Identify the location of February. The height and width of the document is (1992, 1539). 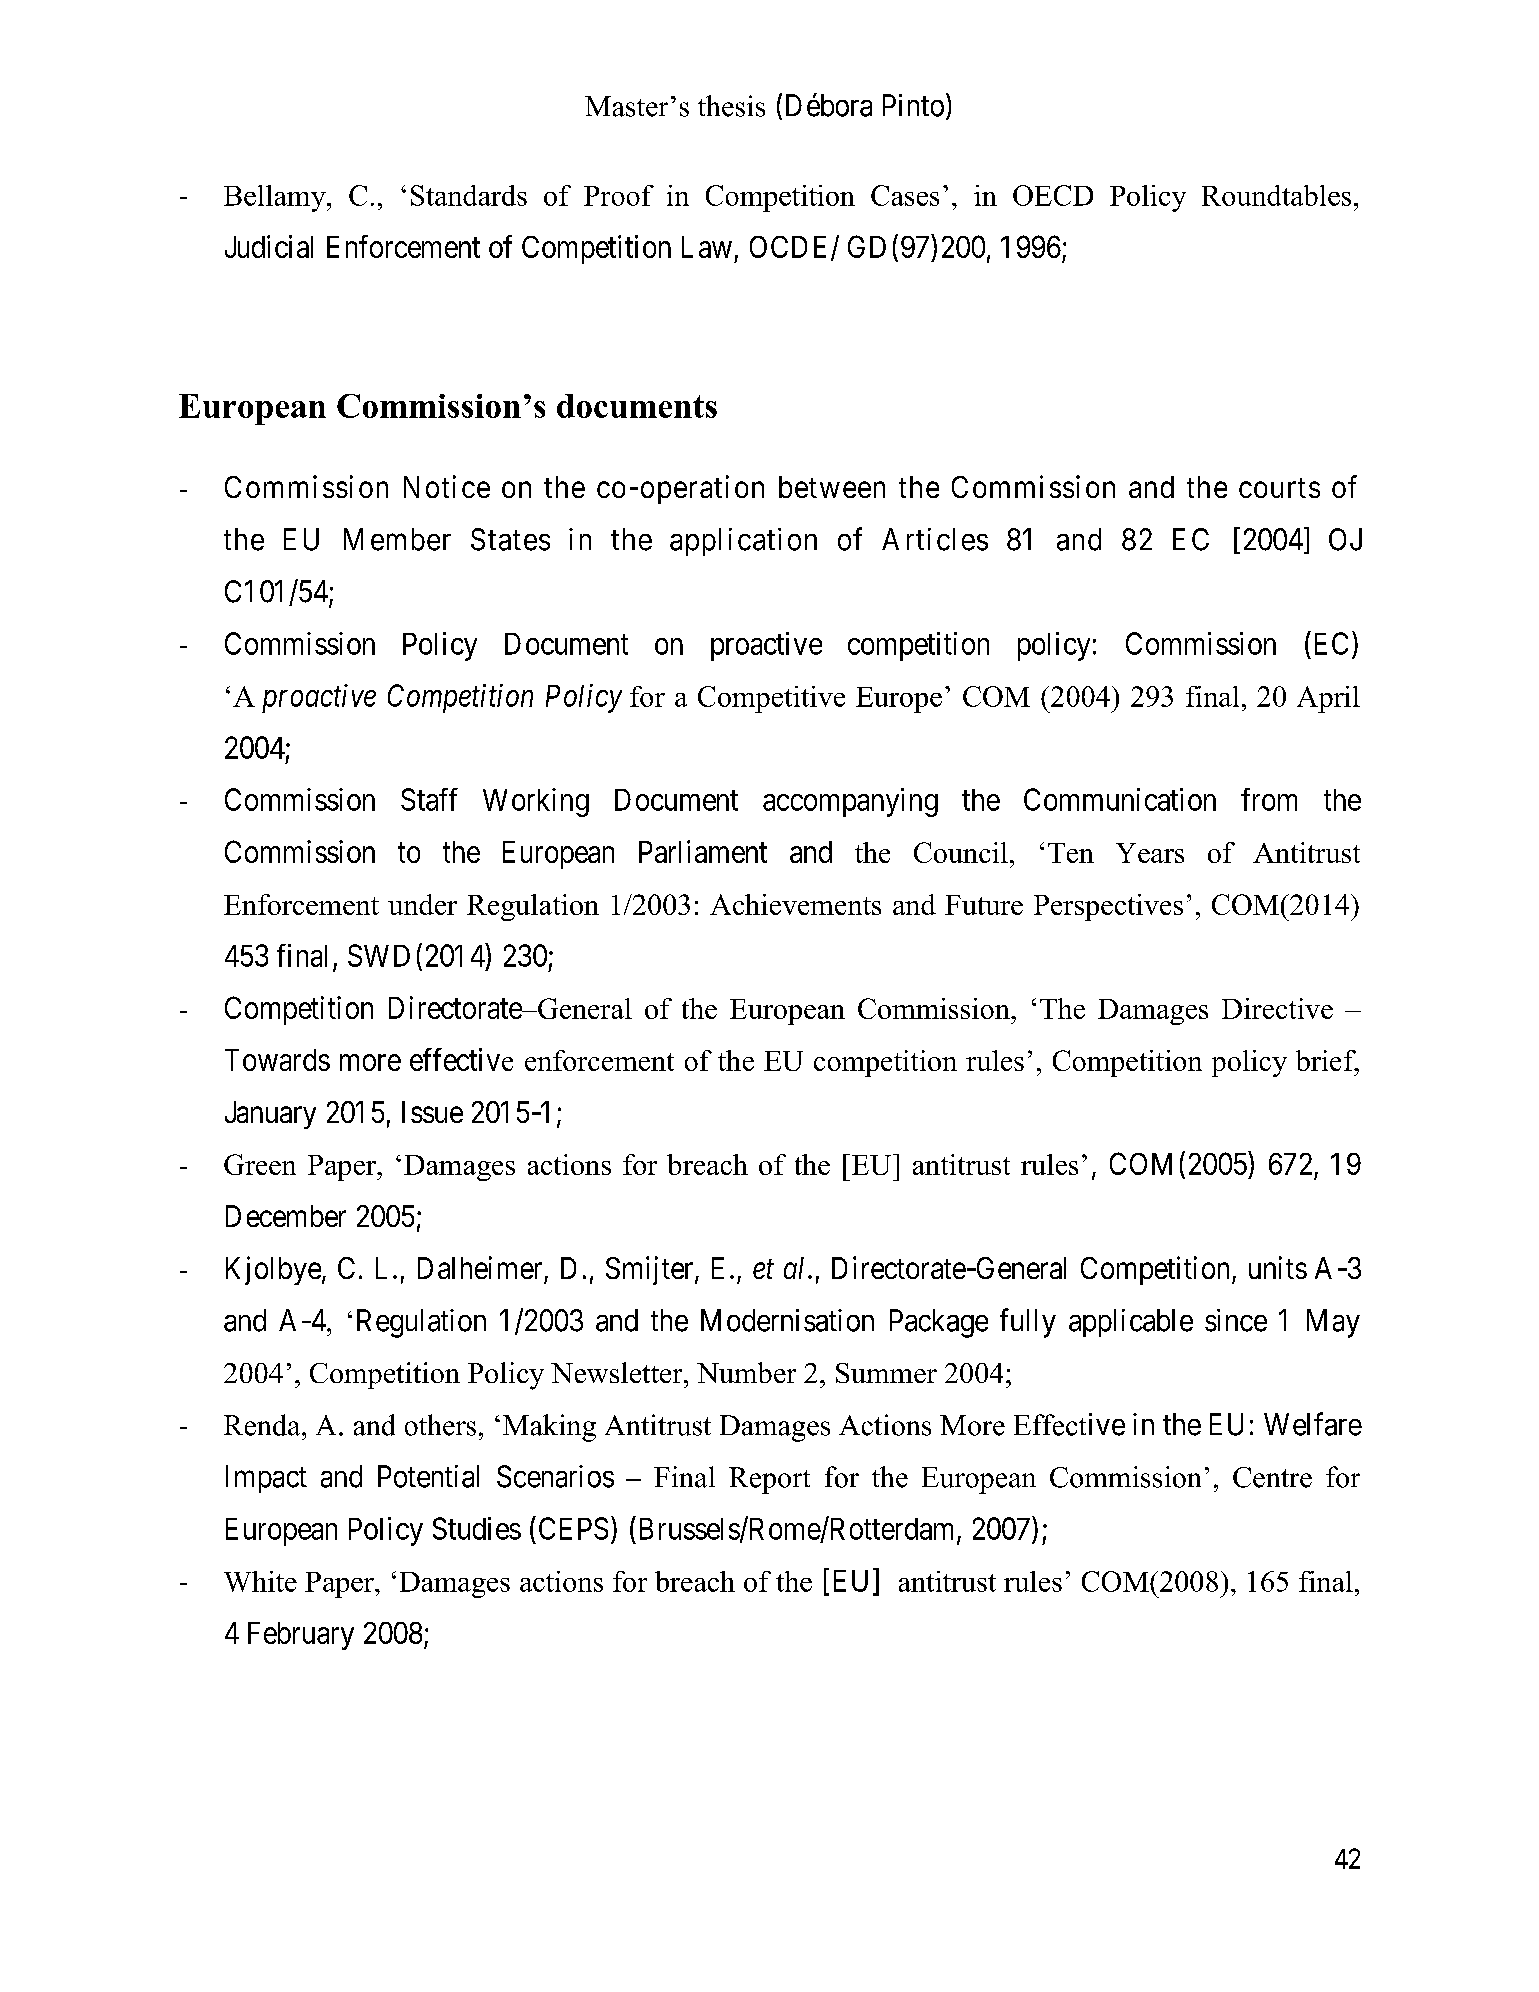
(301, 1636).
